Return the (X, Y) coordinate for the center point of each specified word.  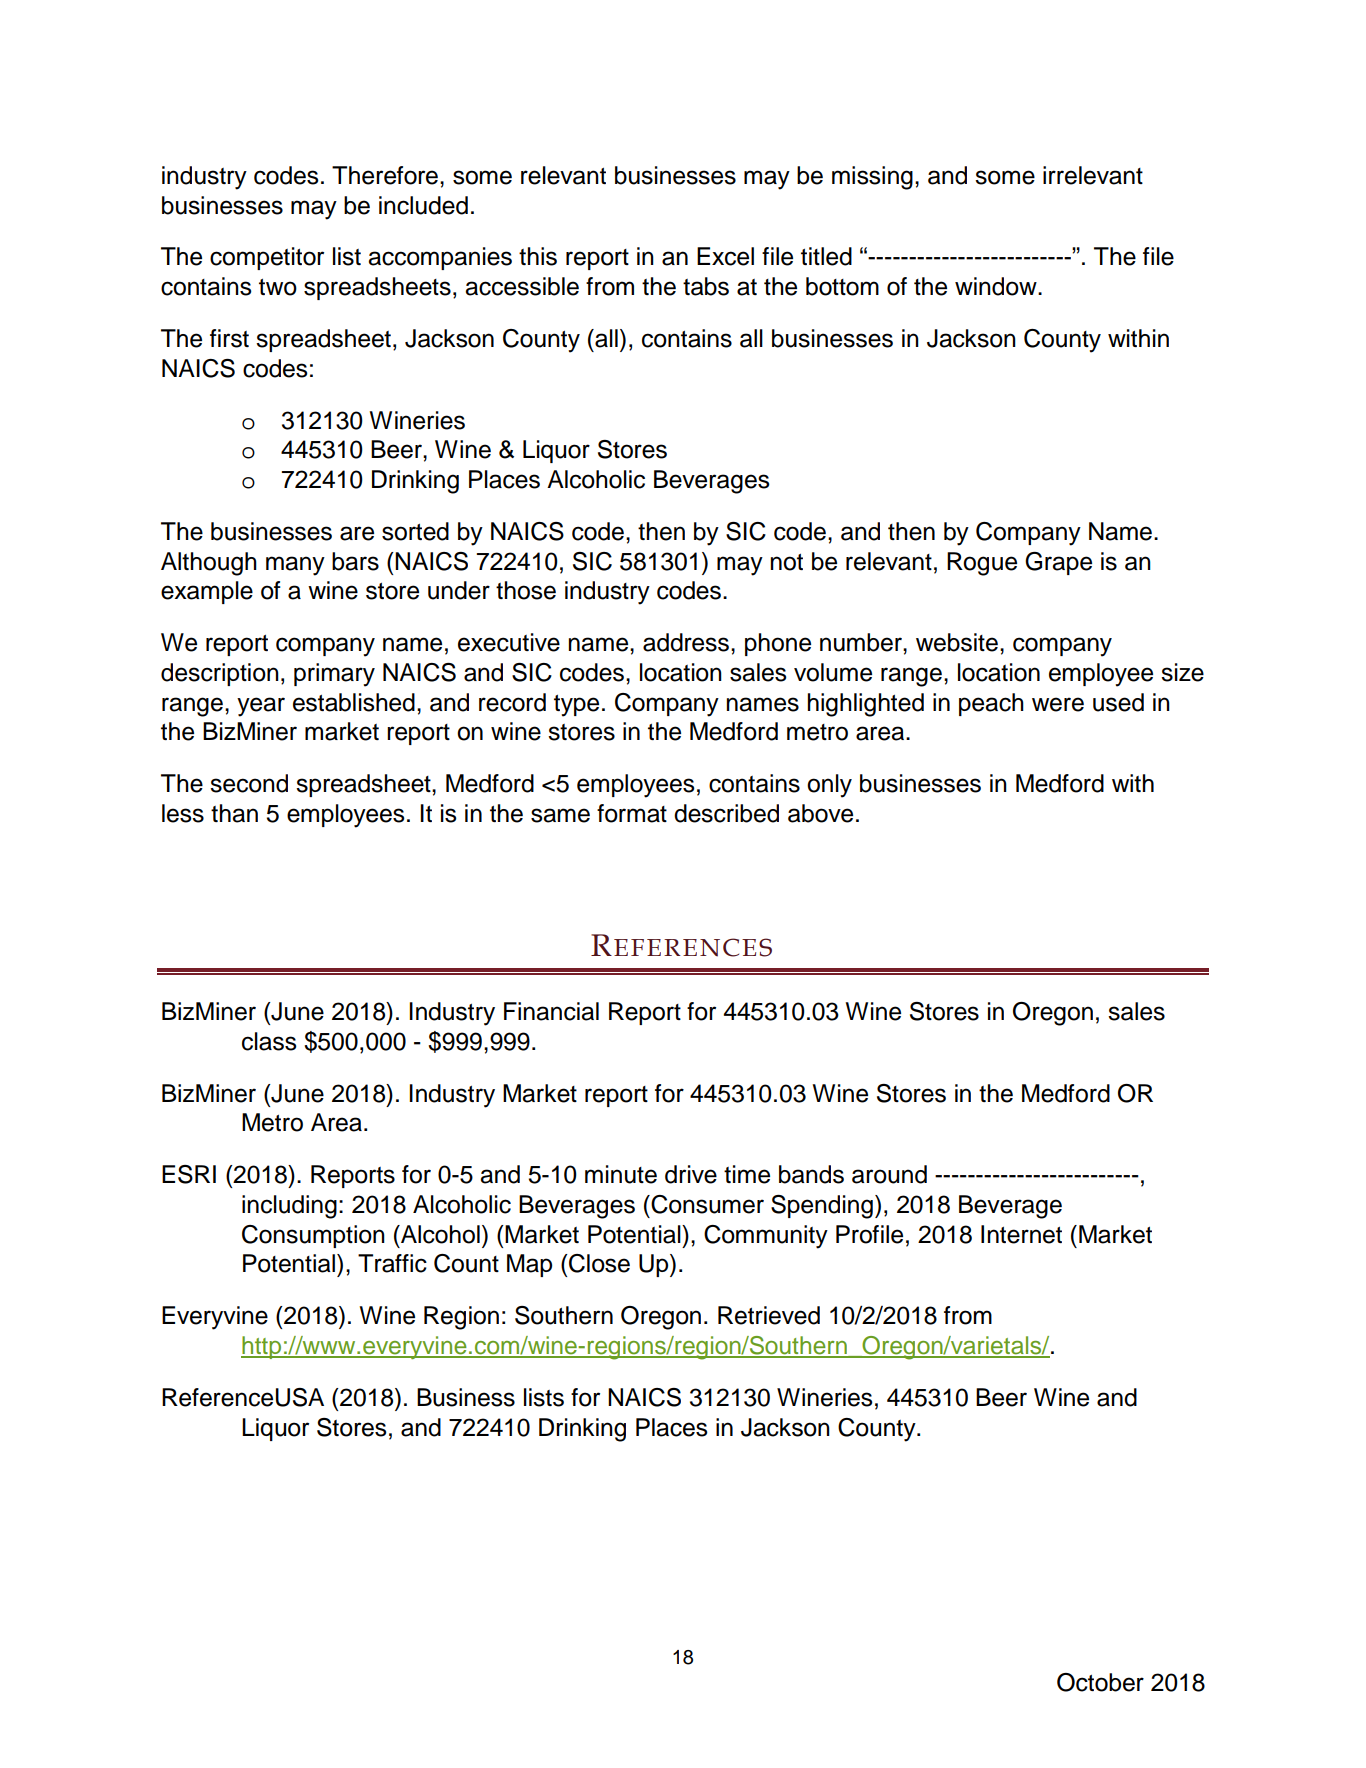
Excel (725, 256)
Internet (1021, 1234)
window (997, 286)
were (1058, 704)
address (686, 642)
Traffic (392, 1263)
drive (691, 1174)
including (289, 1207)
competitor (267, 258)
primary (334, 675)
